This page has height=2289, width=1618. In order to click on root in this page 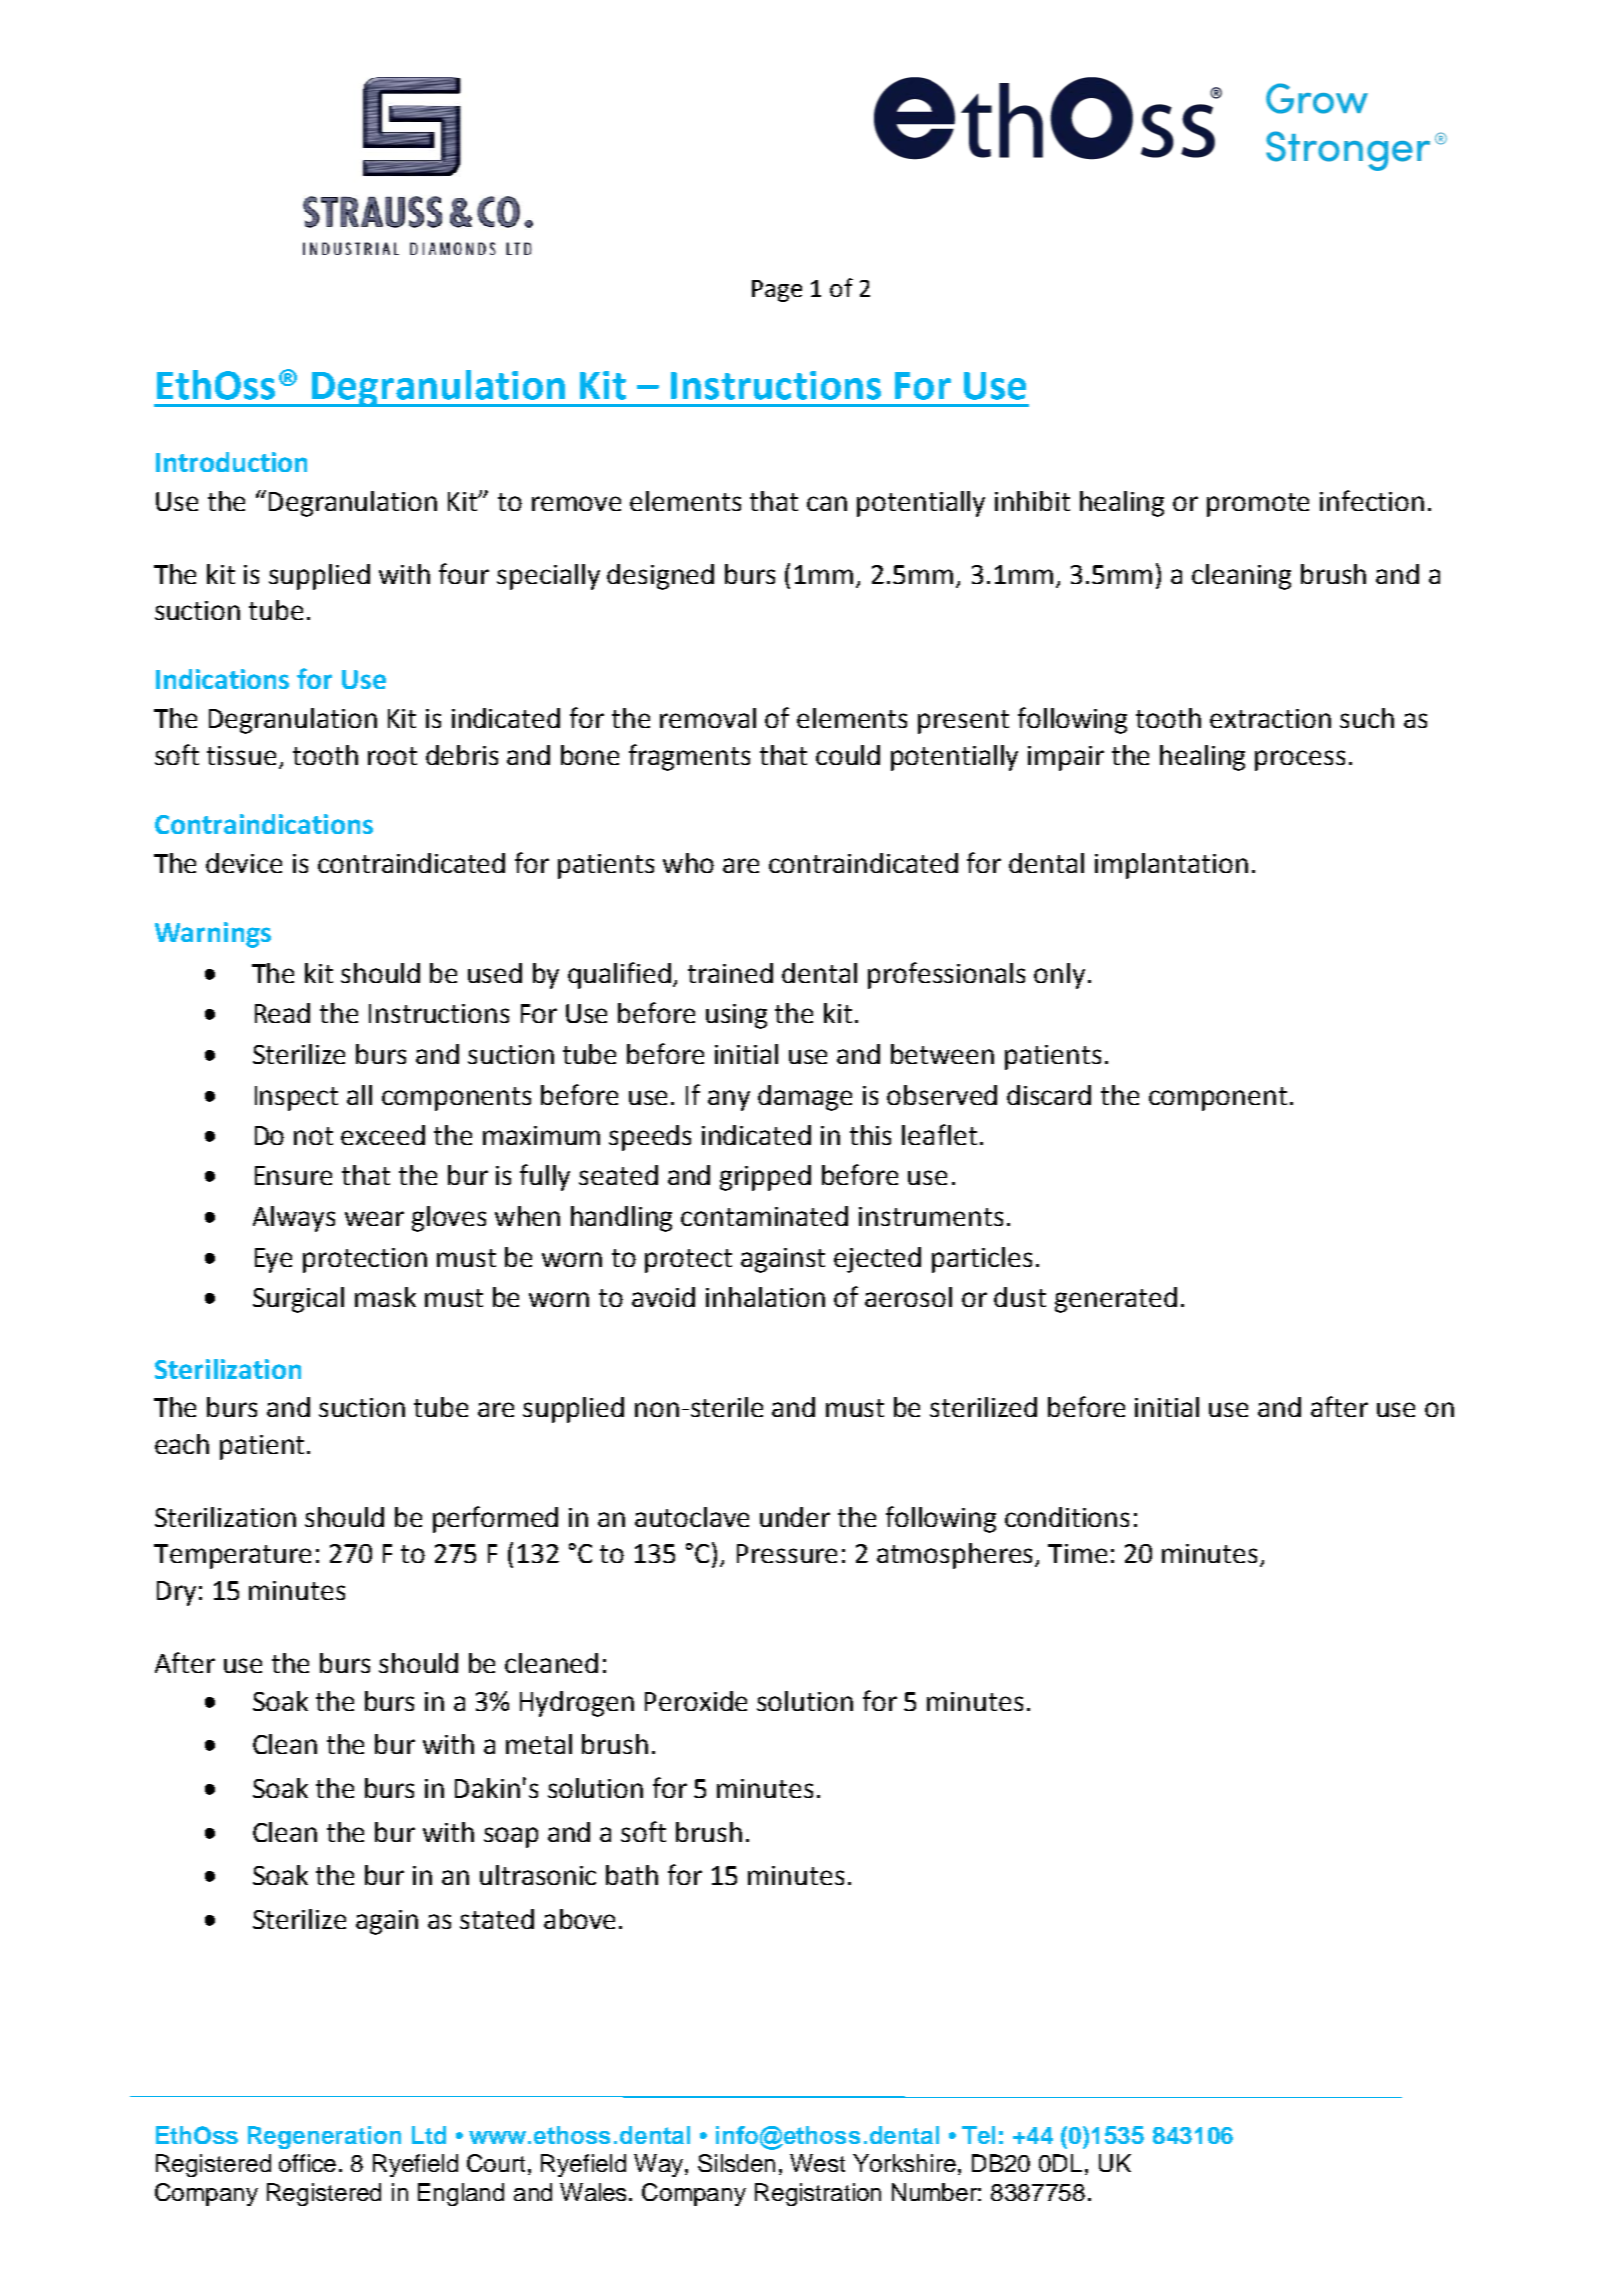, I will do `click(392, 756)`.
